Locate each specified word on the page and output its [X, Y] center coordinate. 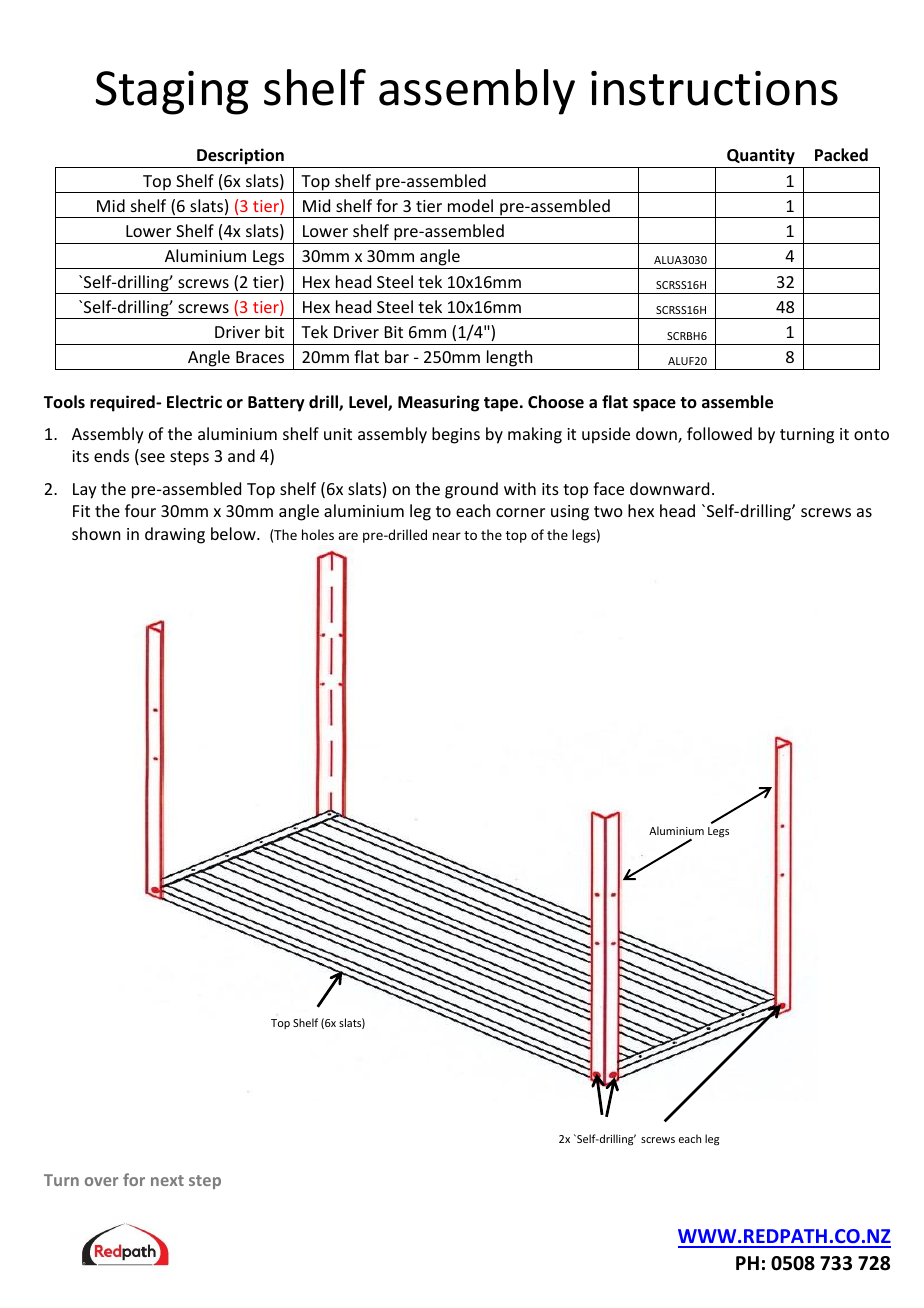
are [348, 536]
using [570, 513]
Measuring [438, 403]
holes [318, 534]
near [447, 536]
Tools [64, 401]
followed [719, 433]
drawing [175, 535]
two [608, 511]
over [101, 1181]
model [470, 205]
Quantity [761, 158]
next [167, 1180]
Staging [172, 93]
